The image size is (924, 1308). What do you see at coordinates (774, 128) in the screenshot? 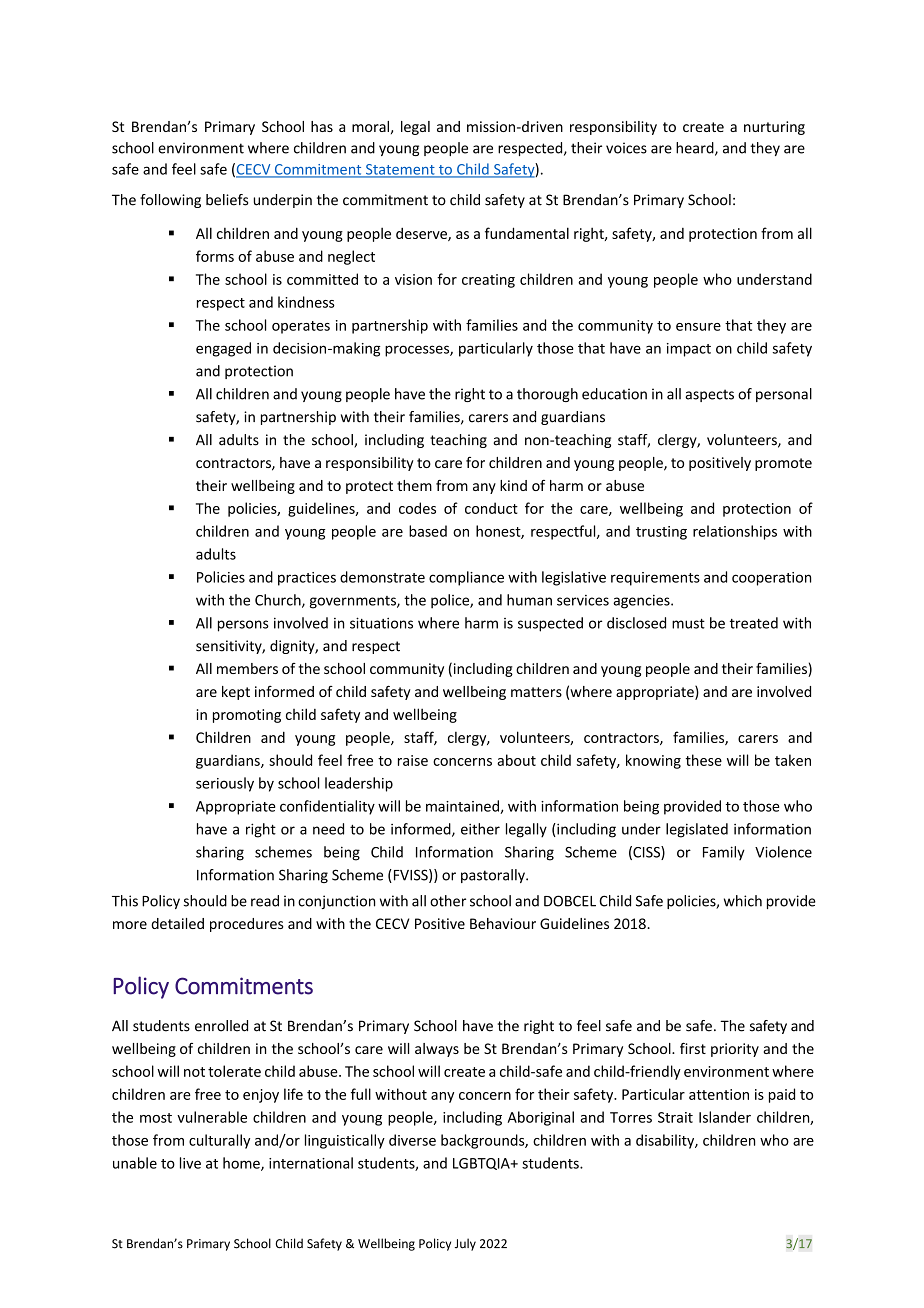
I see `nurturing` at bounding box center [774, 128].
